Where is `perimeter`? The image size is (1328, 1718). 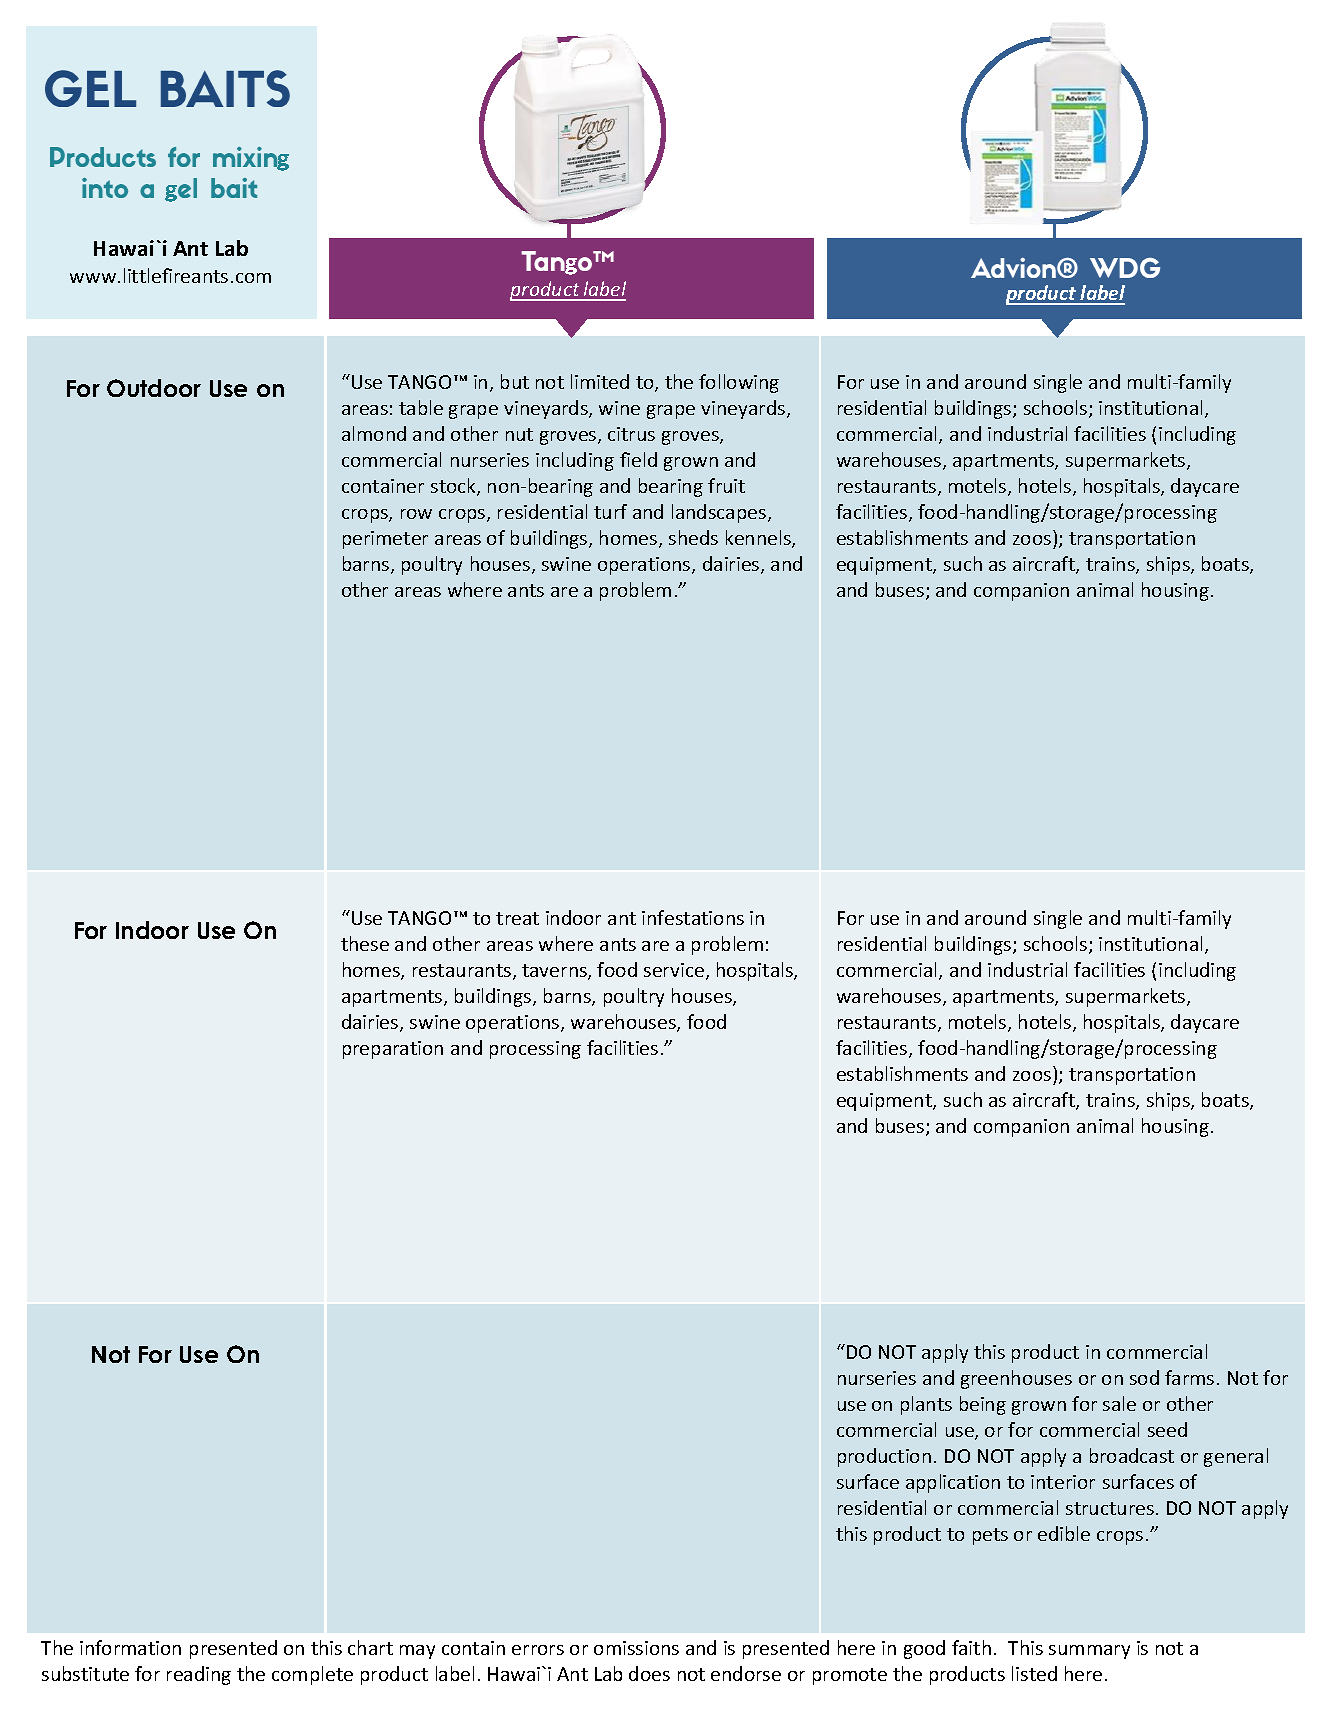 perimeter is located at coordinates (385, 540).
